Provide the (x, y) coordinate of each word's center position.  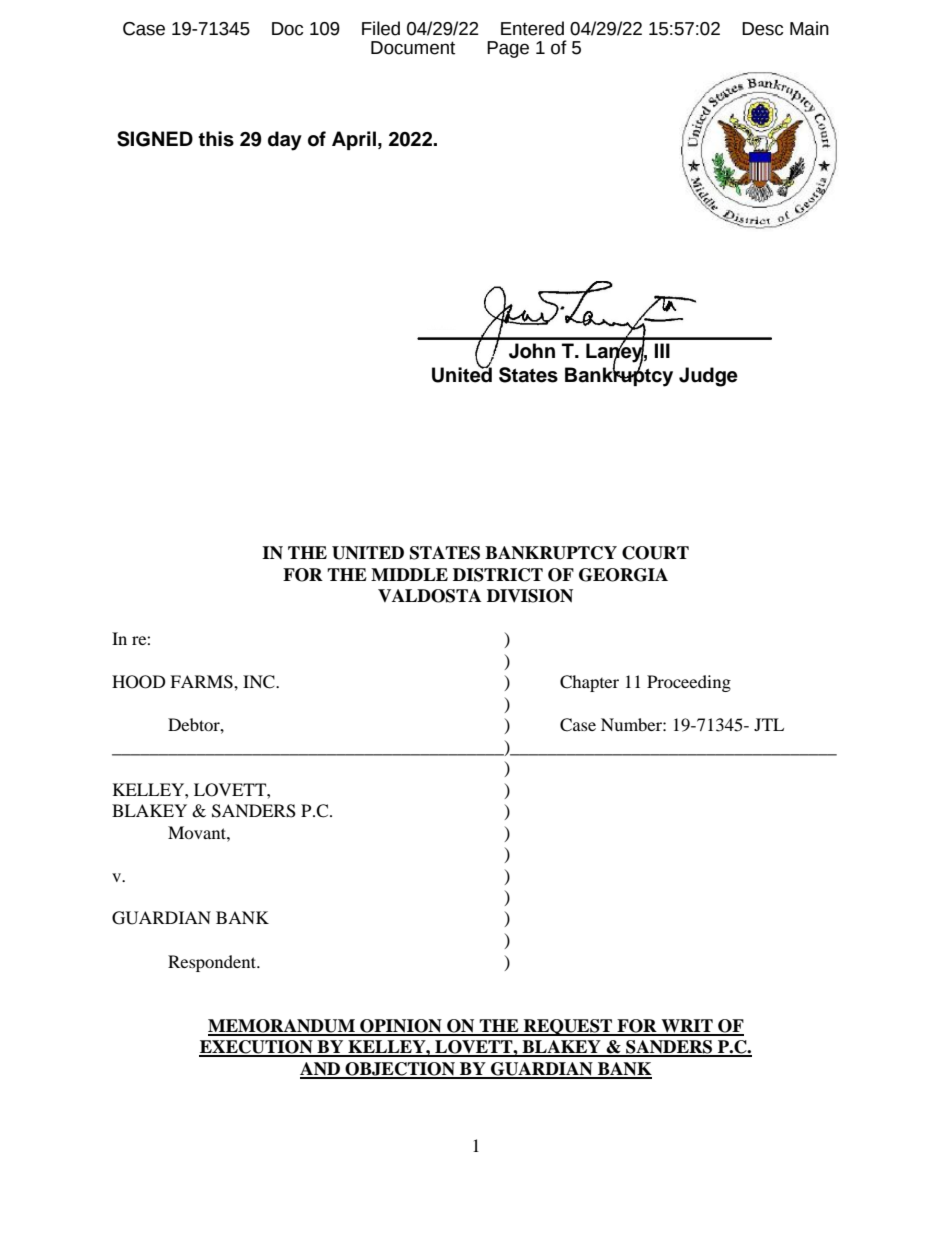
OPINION (401, 1027)
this (216, 139)
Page (508, 49)
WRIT (687, 1027)
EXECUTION (257, 1048)
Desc (762, 29)
